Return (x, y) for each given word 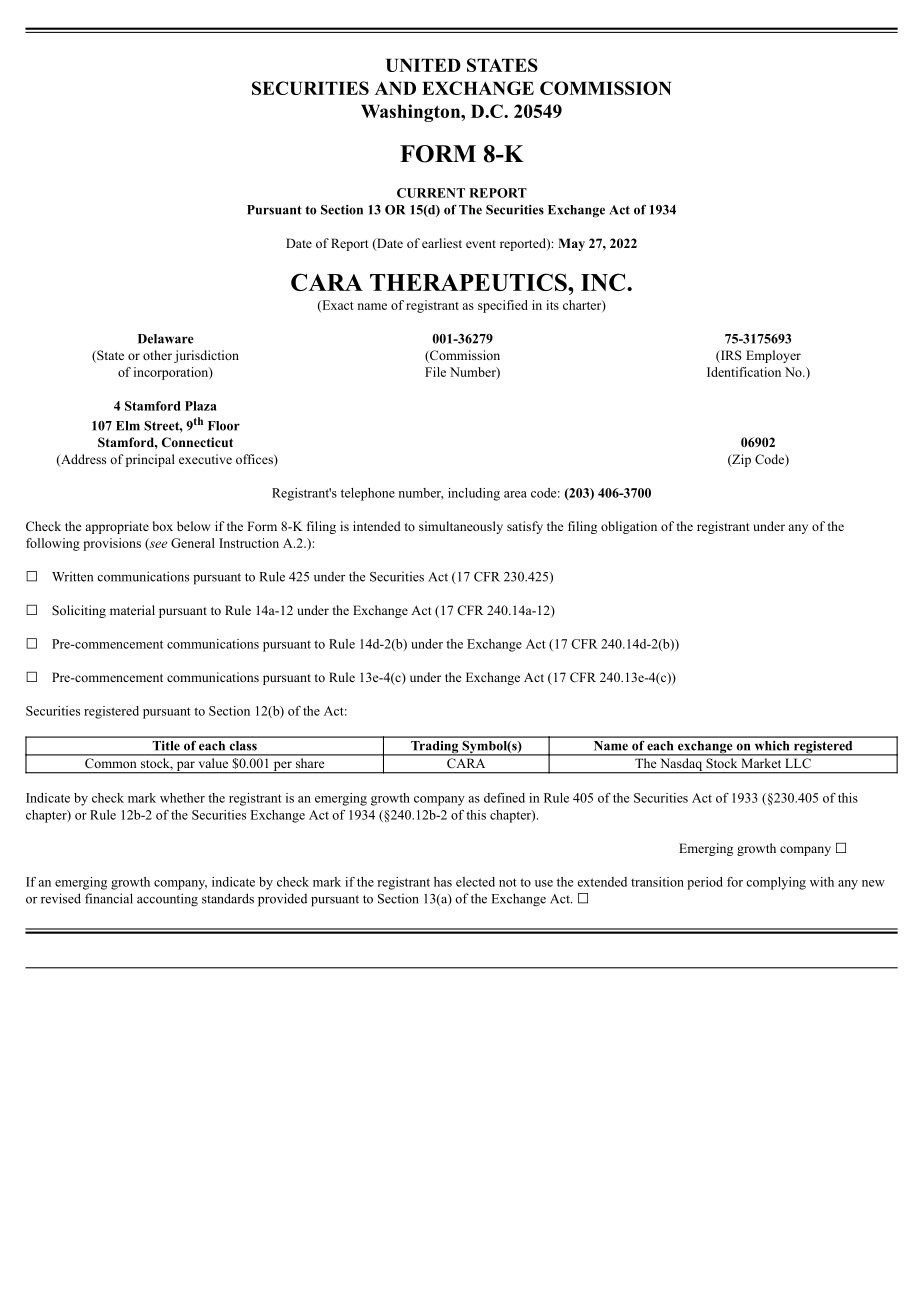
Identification (744, 372)
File (435, 372)
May (571, 244)
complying (776, 883)
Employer (773, 356)
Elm (128, 426)
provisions (112, 544)
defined (504, 798)
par (185, 767)
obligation (629, 527)
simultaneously (461, 527)
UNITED (423, 65)
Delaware (166, 339)
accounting (167, 900)
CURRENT (431, 193)
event (481, 244)
